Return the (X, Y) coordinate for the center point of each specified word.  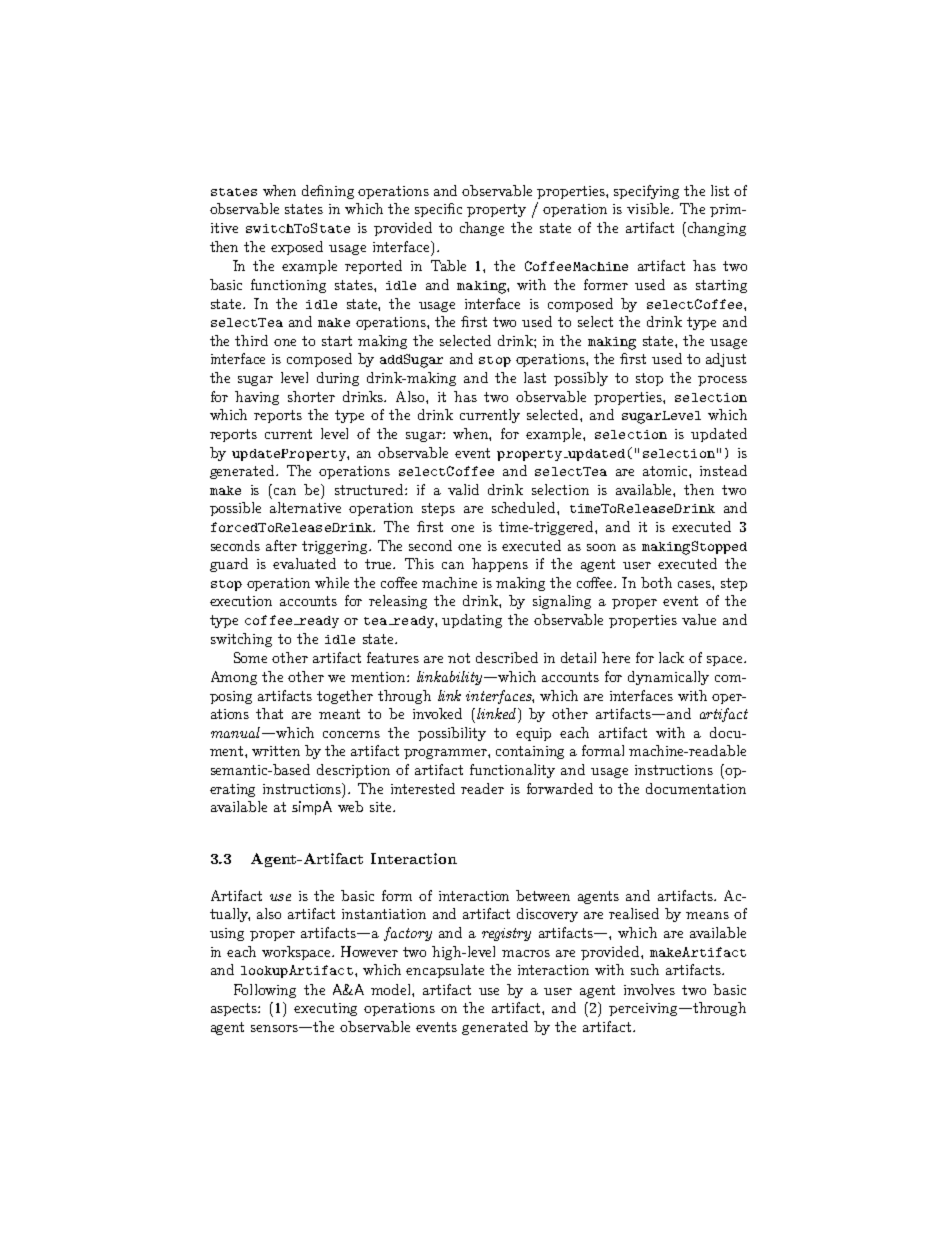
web (350, 806)
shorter (311, 396)
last (535, 377)
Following (265, 991)
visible (649, 208)
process (722, 381)
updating (472, 621)
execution (241, 601)
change (482, 229)
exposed (297, 248)
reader (482, 788)
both (656, 582)
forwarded (560, 788)
